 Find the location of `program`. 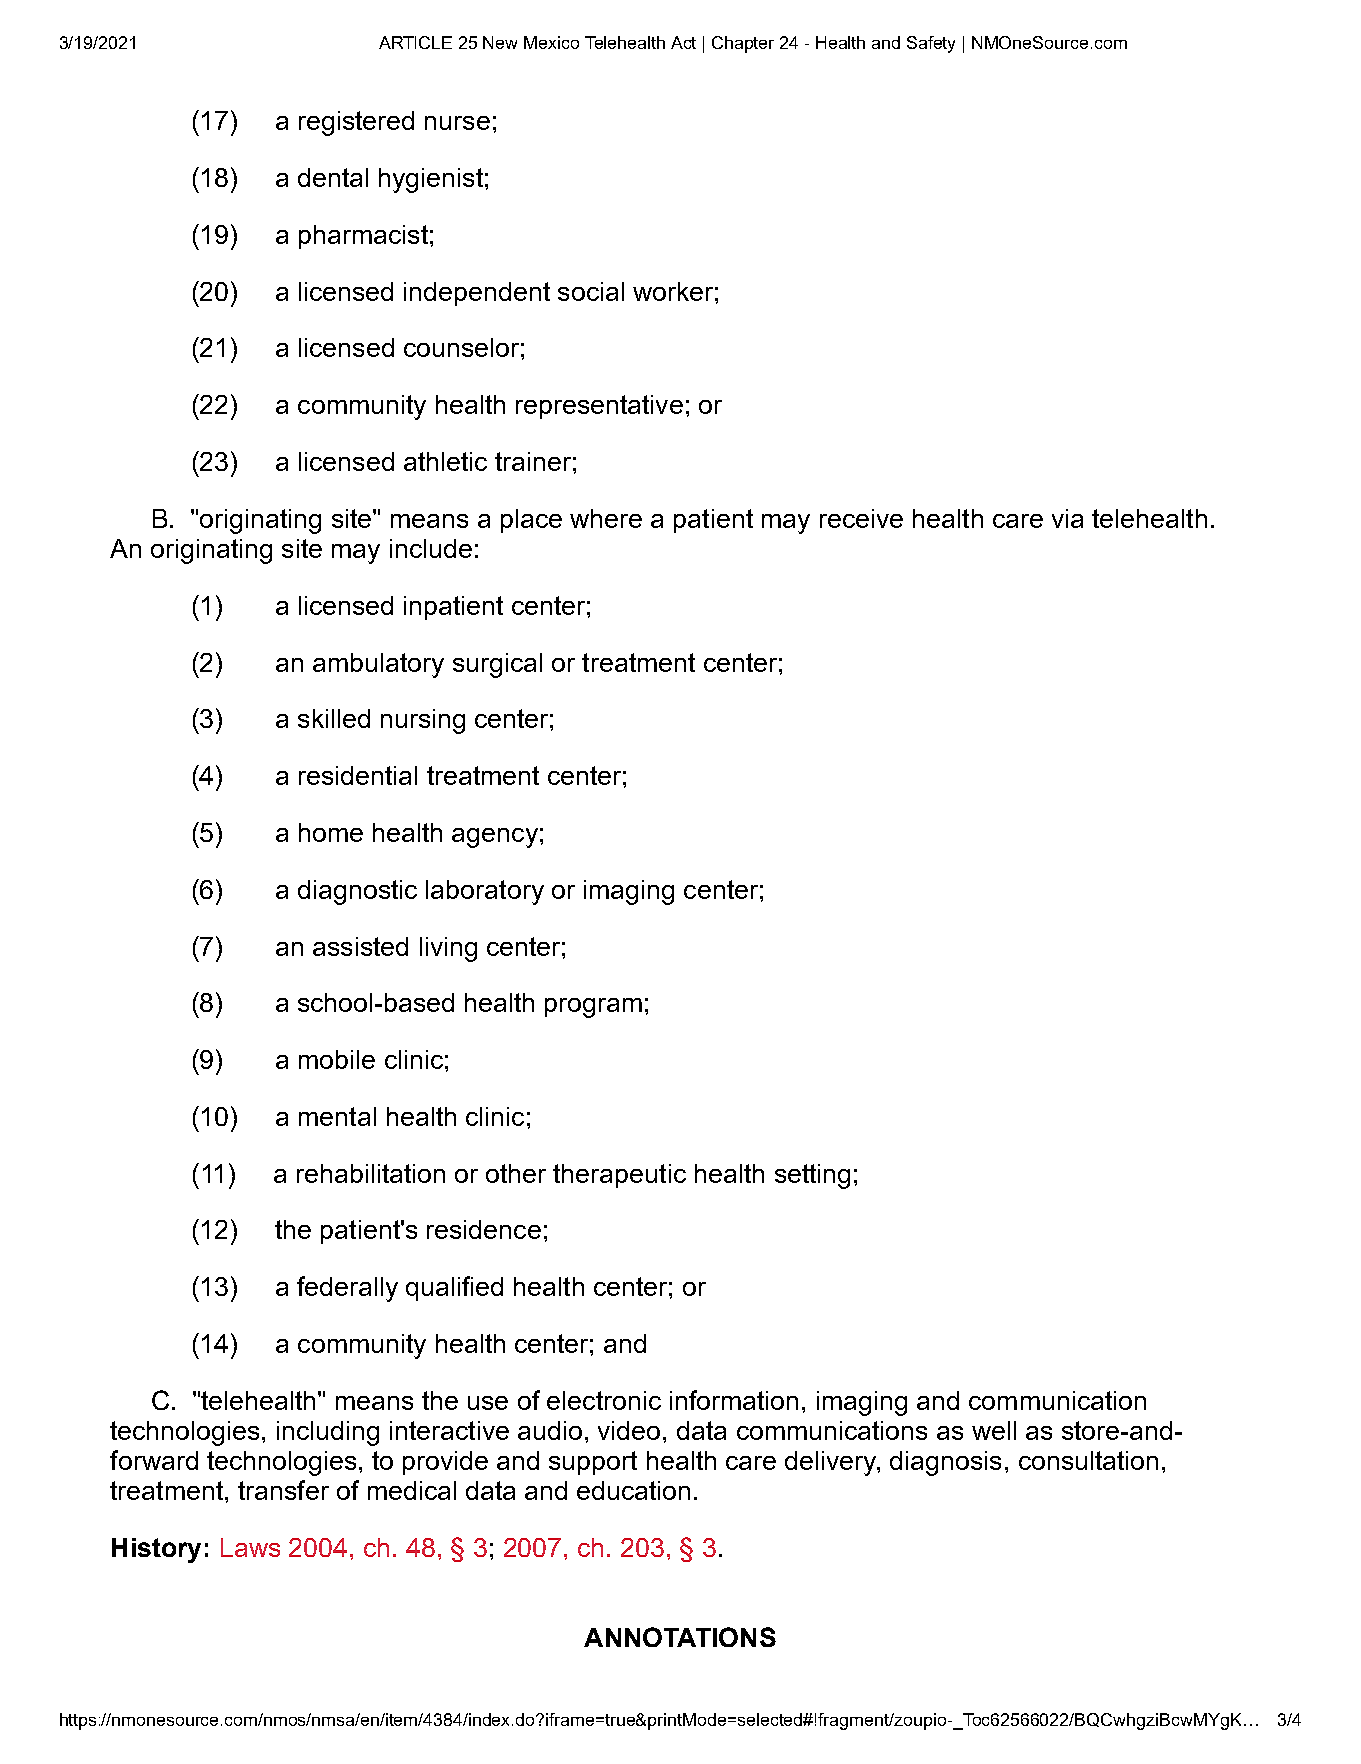

program is located at coordinates (593, 1008).
